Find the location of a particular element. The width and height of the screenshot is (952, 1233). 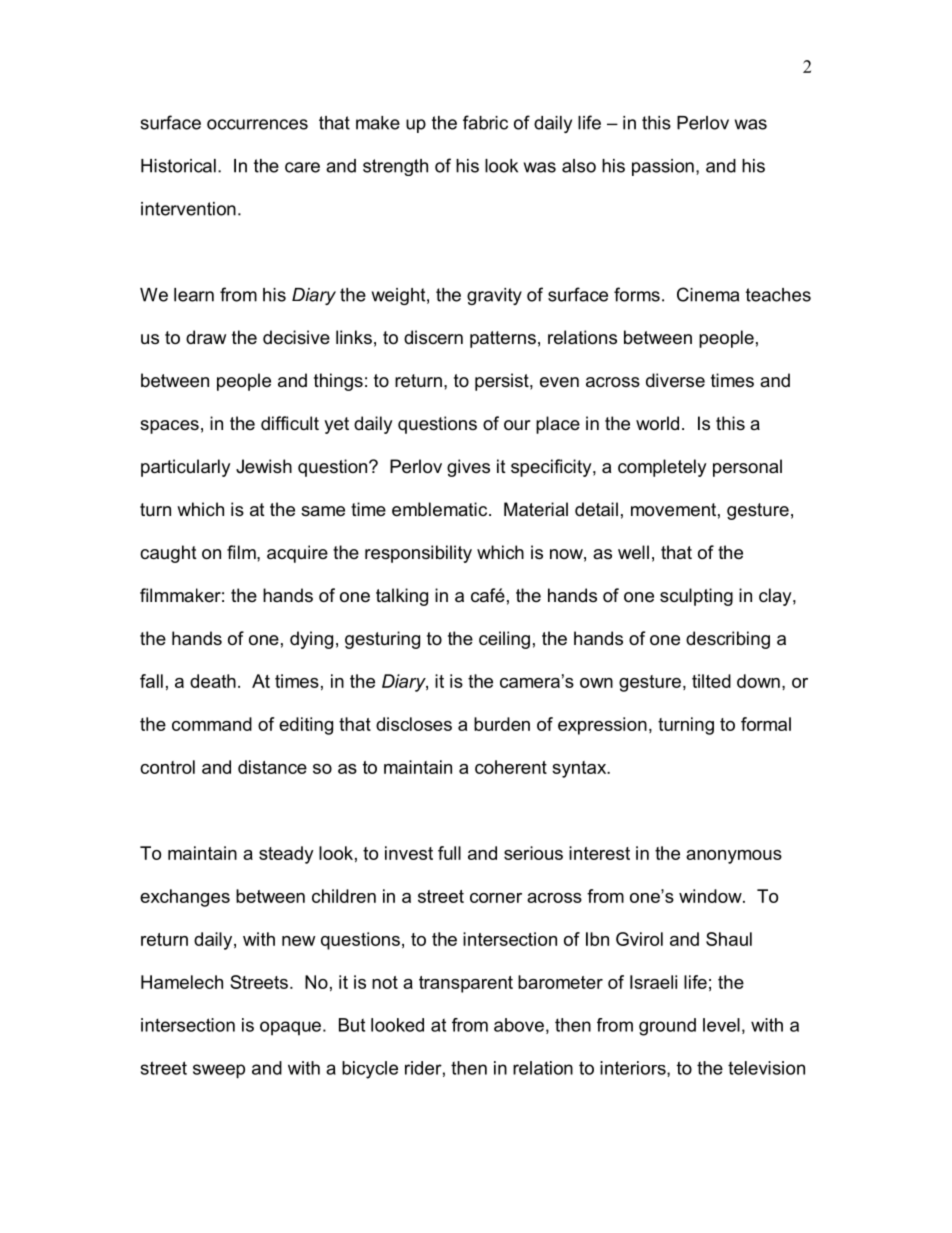

above is located at coordinates (519, 1025).
